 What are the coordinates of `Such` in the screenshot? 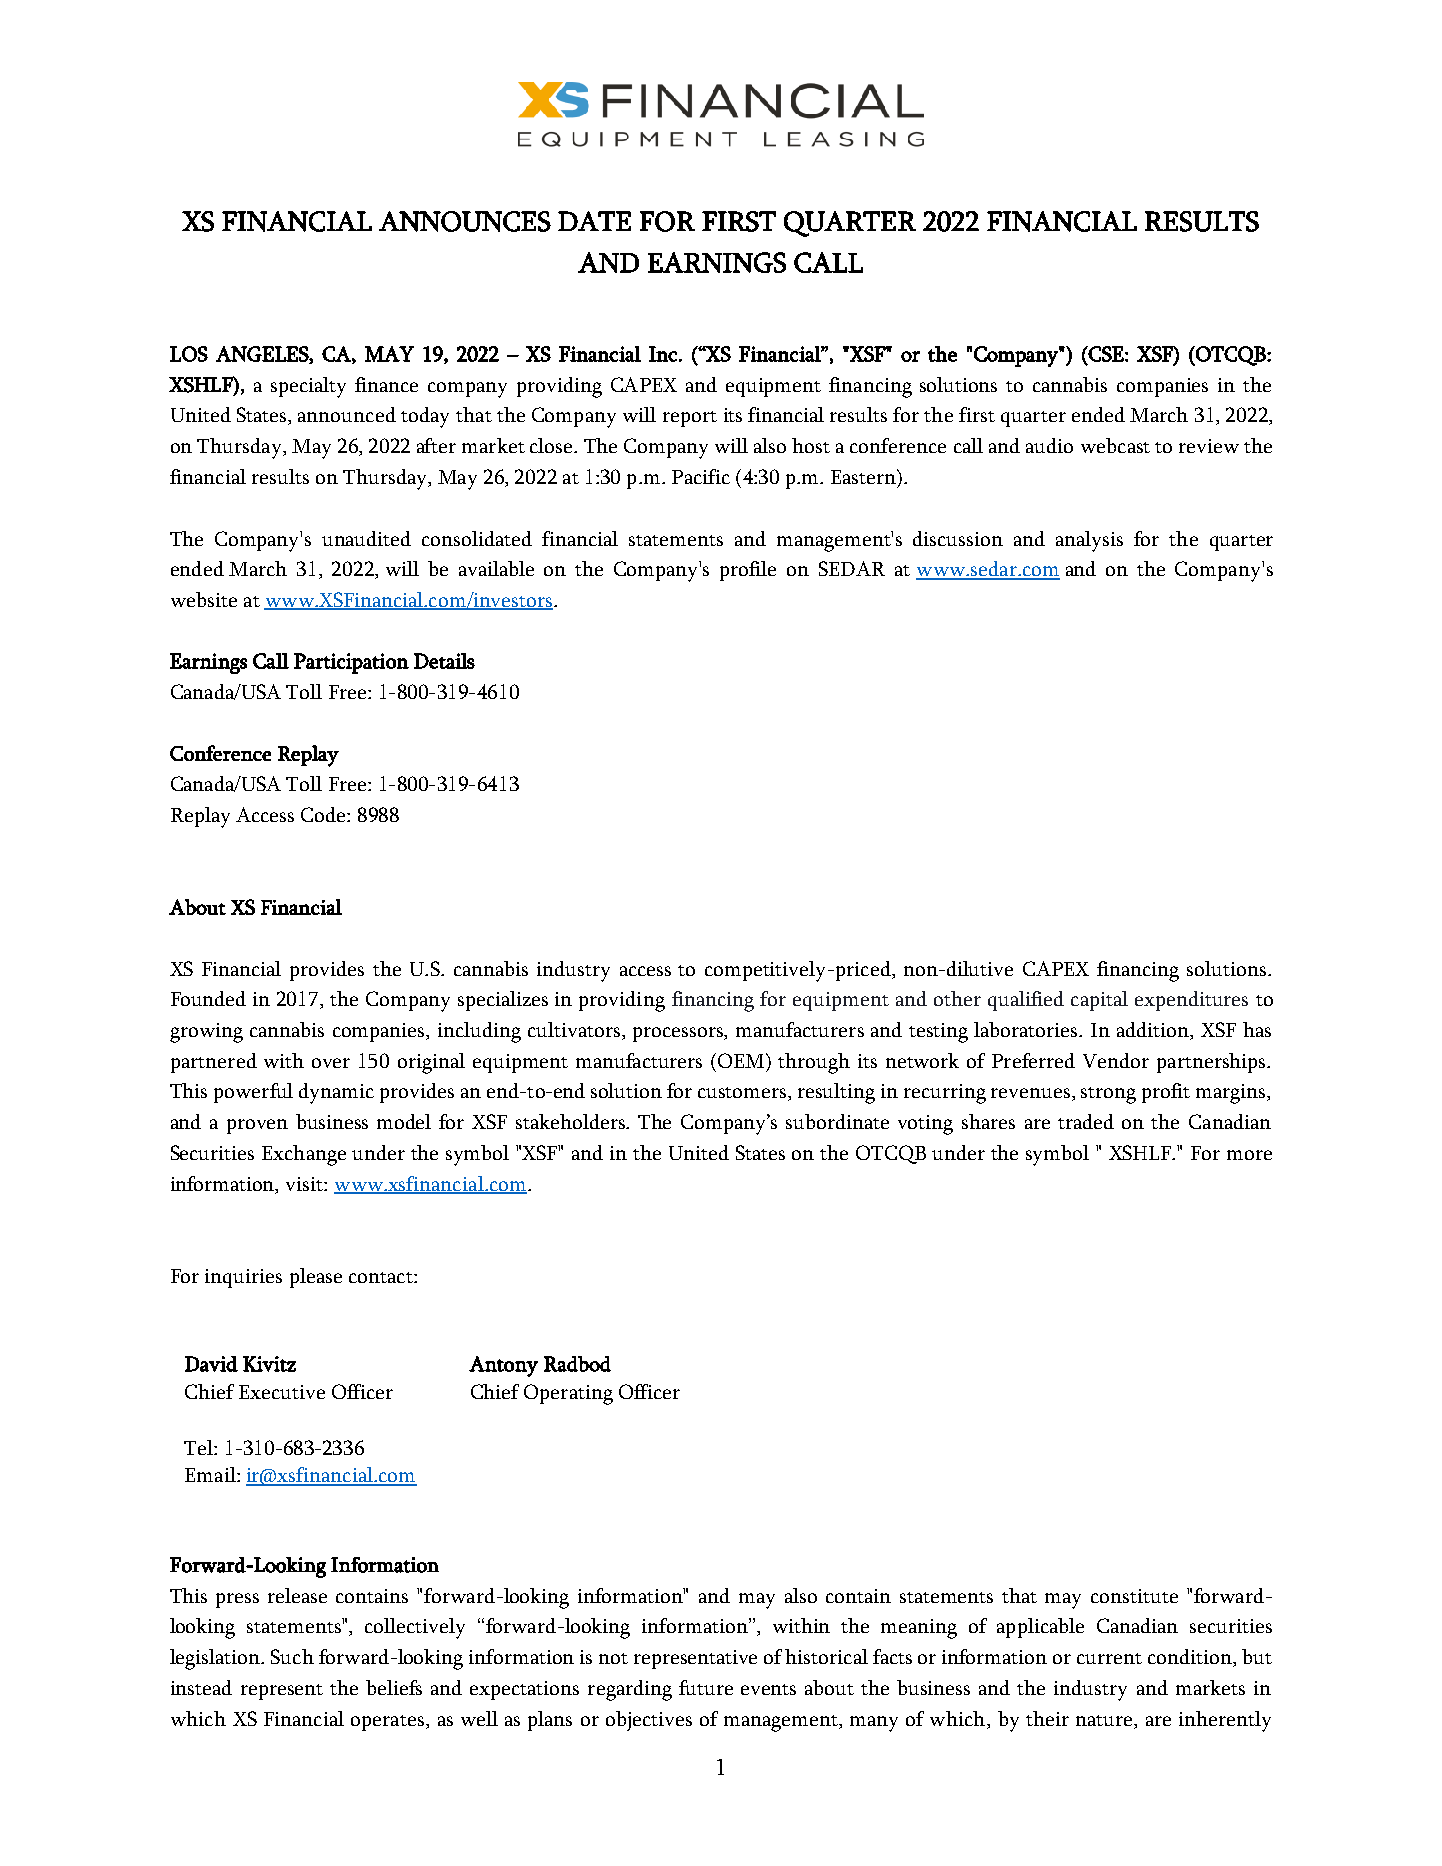 It's located at (292, 1656).
